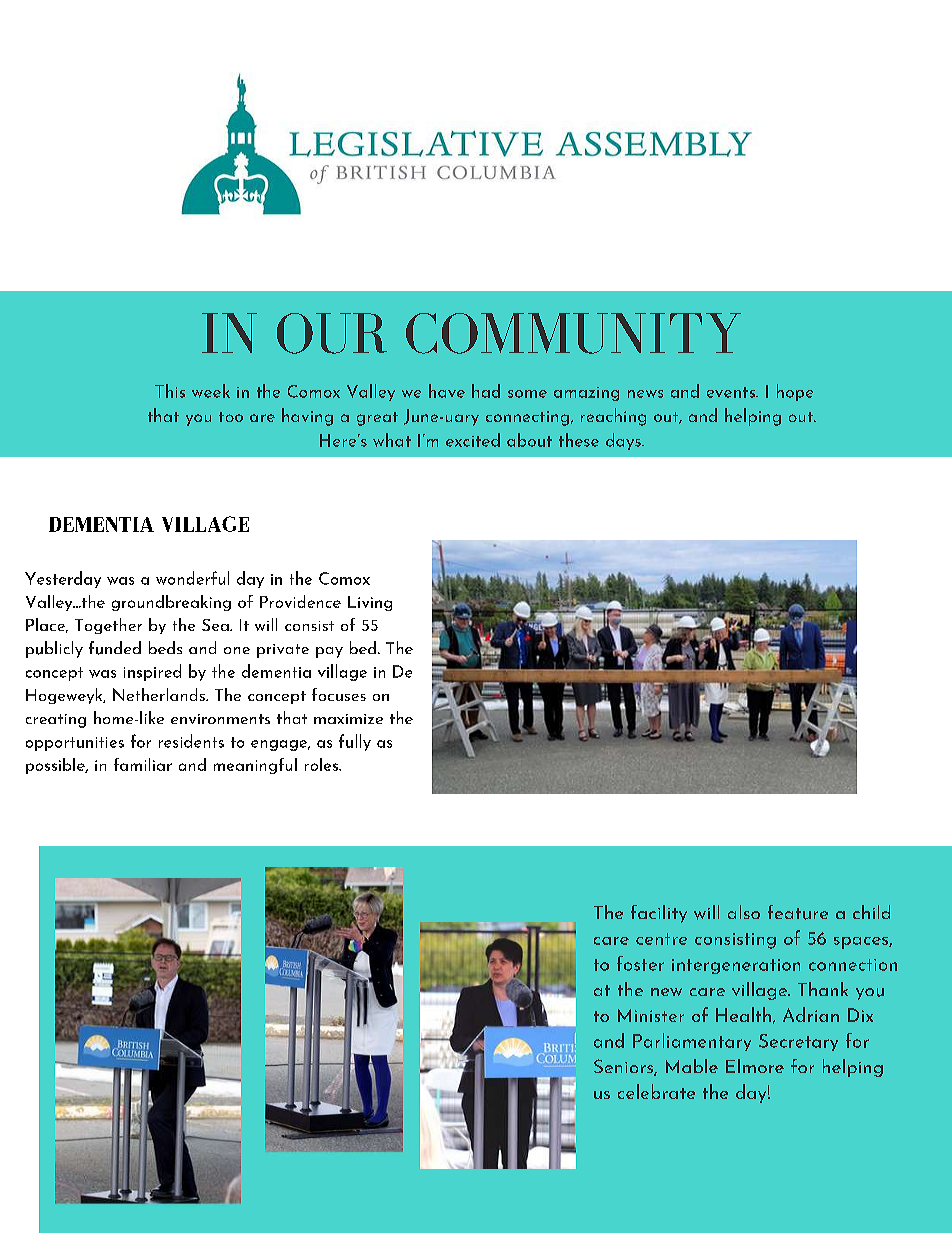  I want to click on This, so click(170, 391).
